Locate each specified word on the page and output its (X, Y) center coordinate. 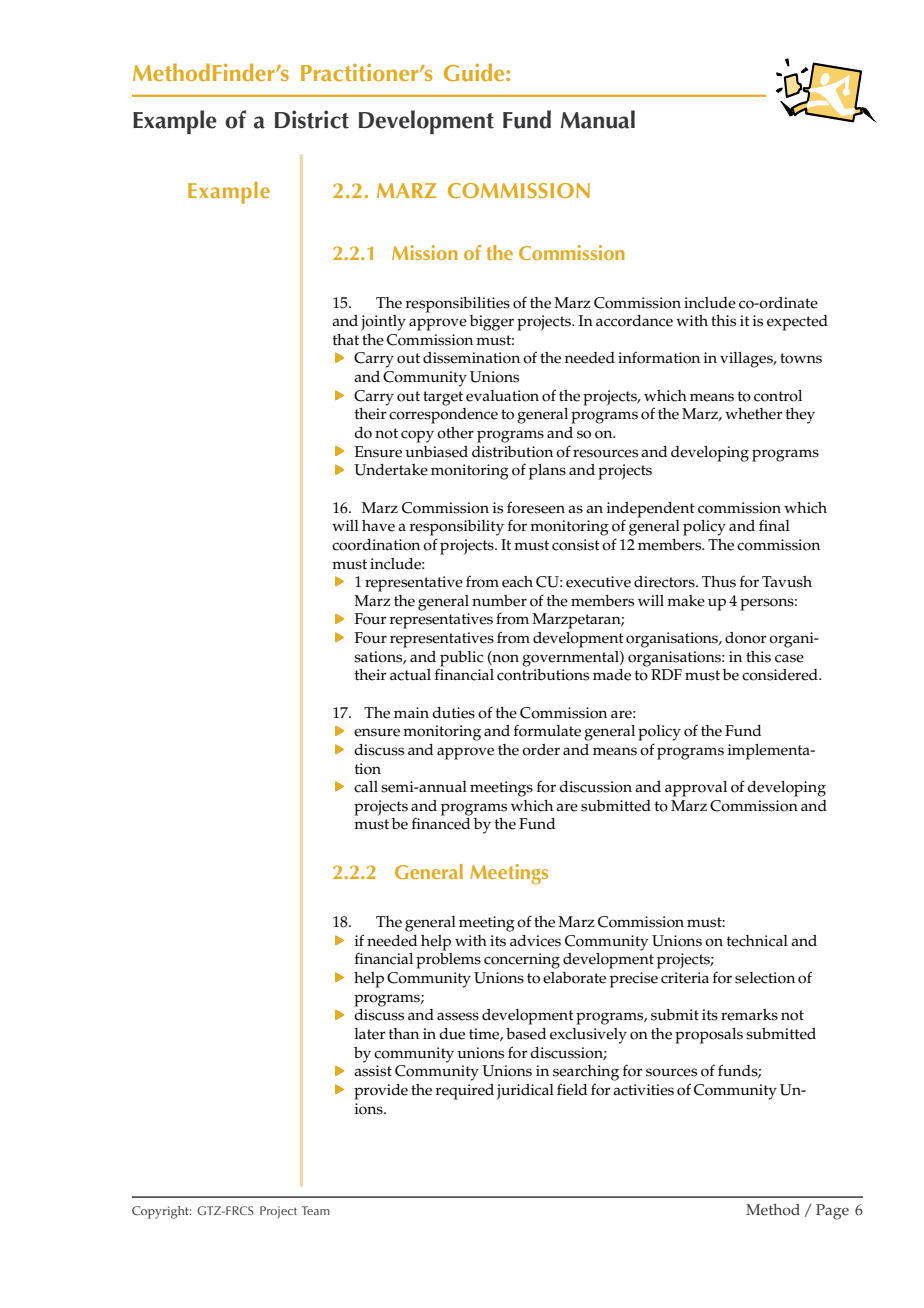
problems (448, 961)
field (572, 1089)
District (312, 119)
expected (797, 323)
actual (410, 675)
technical (757, 941)
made (612, 675)
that (346, 339)
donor (746, 638)
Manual (598, 119)
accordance (634, 321)
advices (535, 941)
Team (316, 1210)
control (778, 396)
